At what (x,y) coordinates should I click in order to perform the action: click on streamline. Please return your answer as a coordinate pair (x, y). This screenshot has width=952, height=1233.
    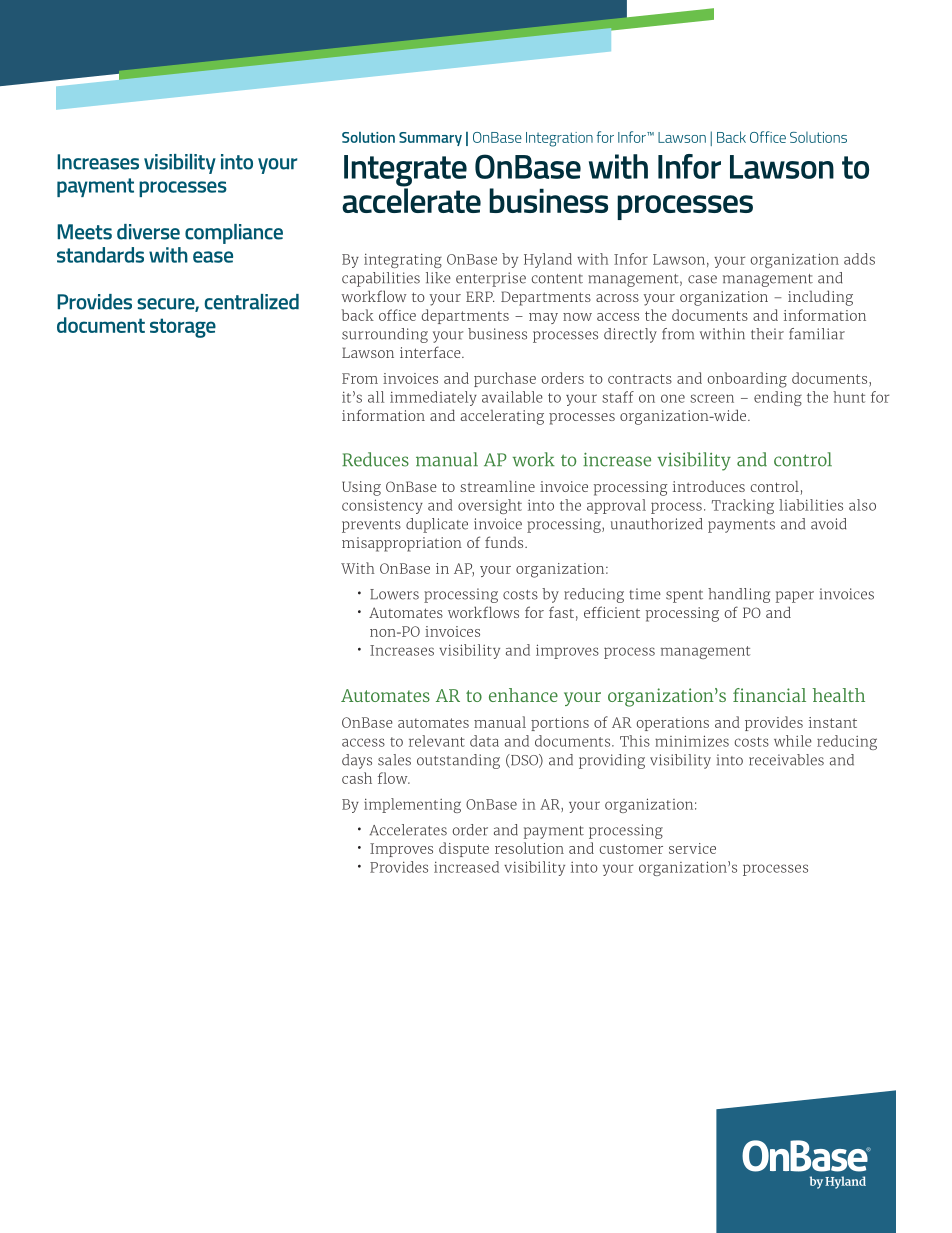
    Looking at the image, I should click on (497, 486).
